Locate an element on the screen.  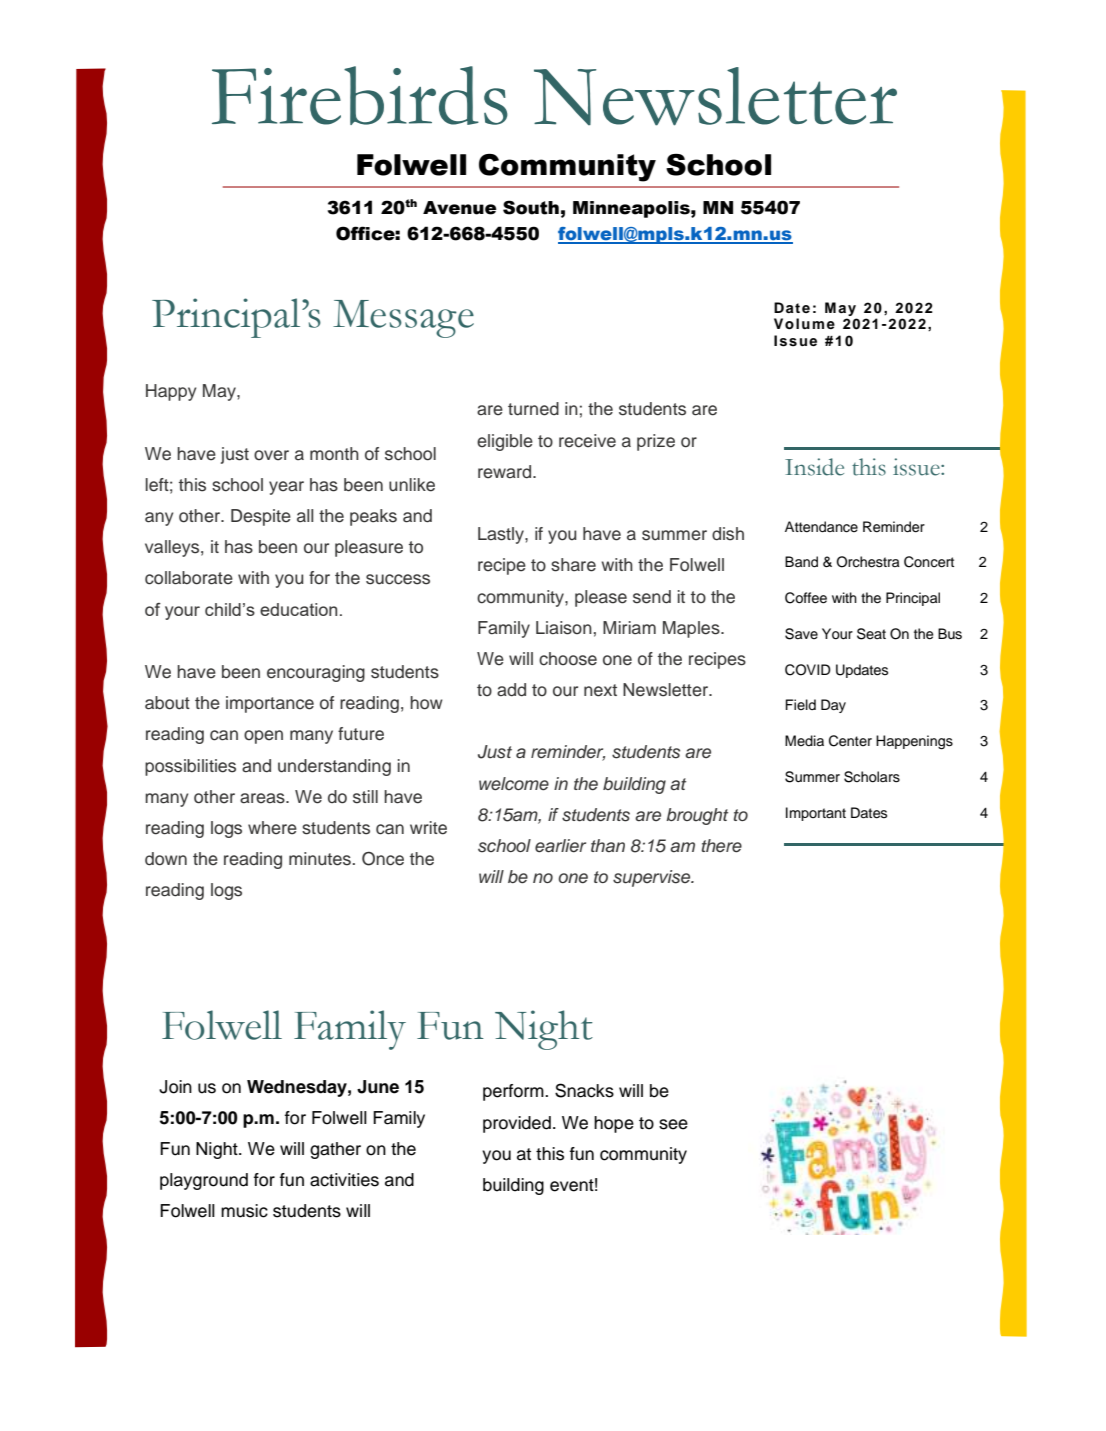
Center is located at coordinates (850, 741).
